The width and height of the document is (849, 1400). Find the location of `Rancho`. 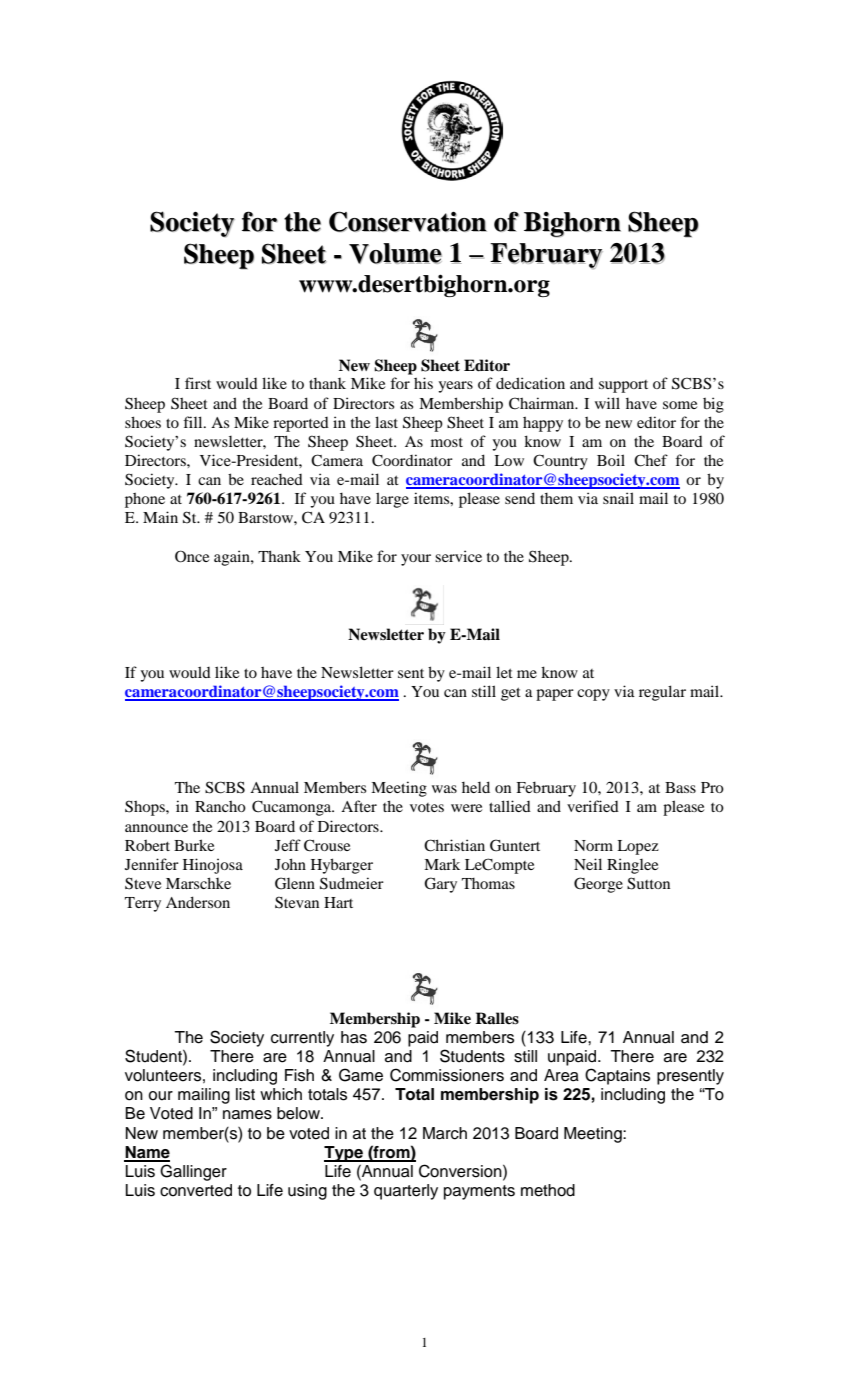

Rancho is located at coordinates (220, 806).
